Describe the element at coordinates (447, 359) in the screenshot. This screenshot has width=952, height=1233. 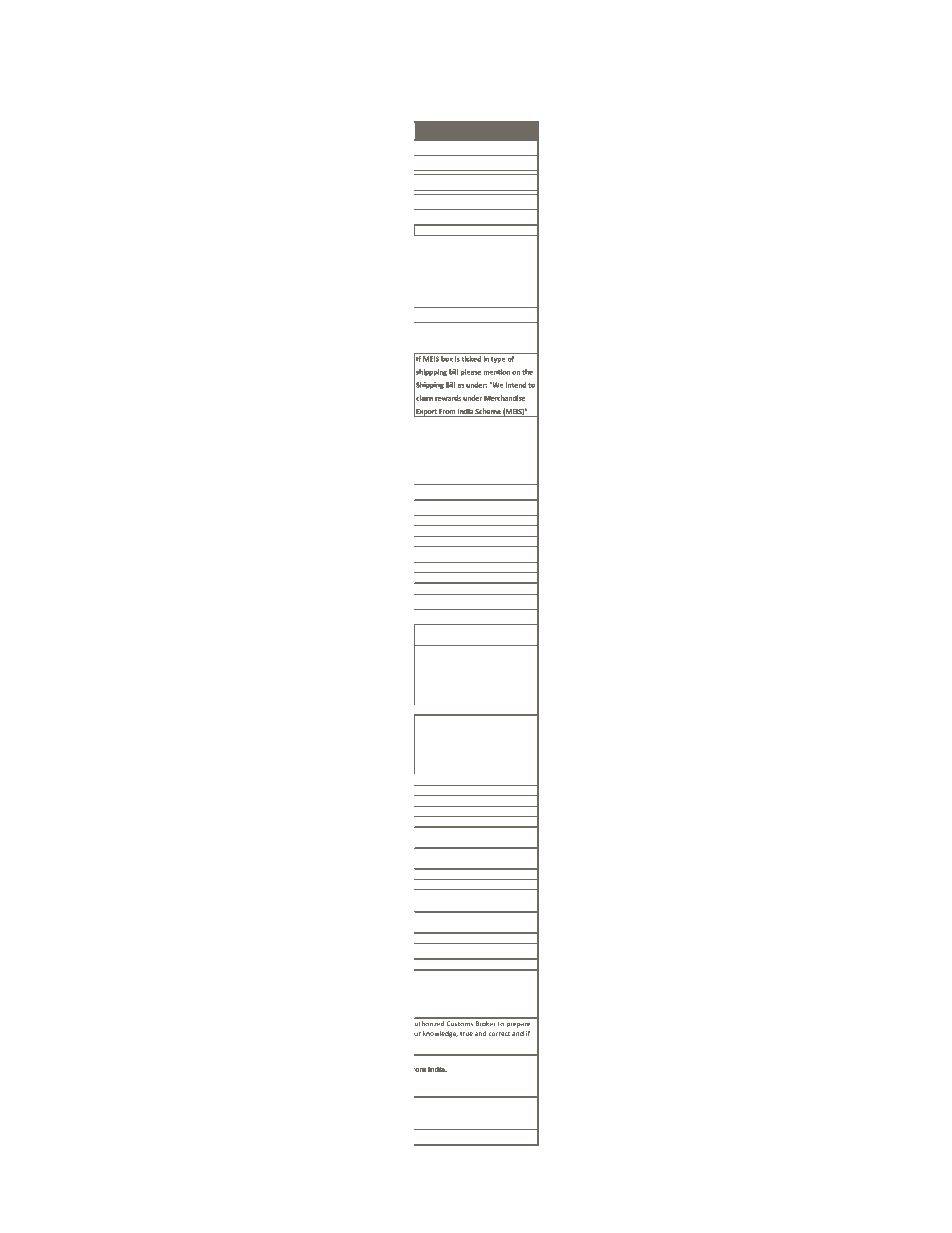
I see `box` at that location.
